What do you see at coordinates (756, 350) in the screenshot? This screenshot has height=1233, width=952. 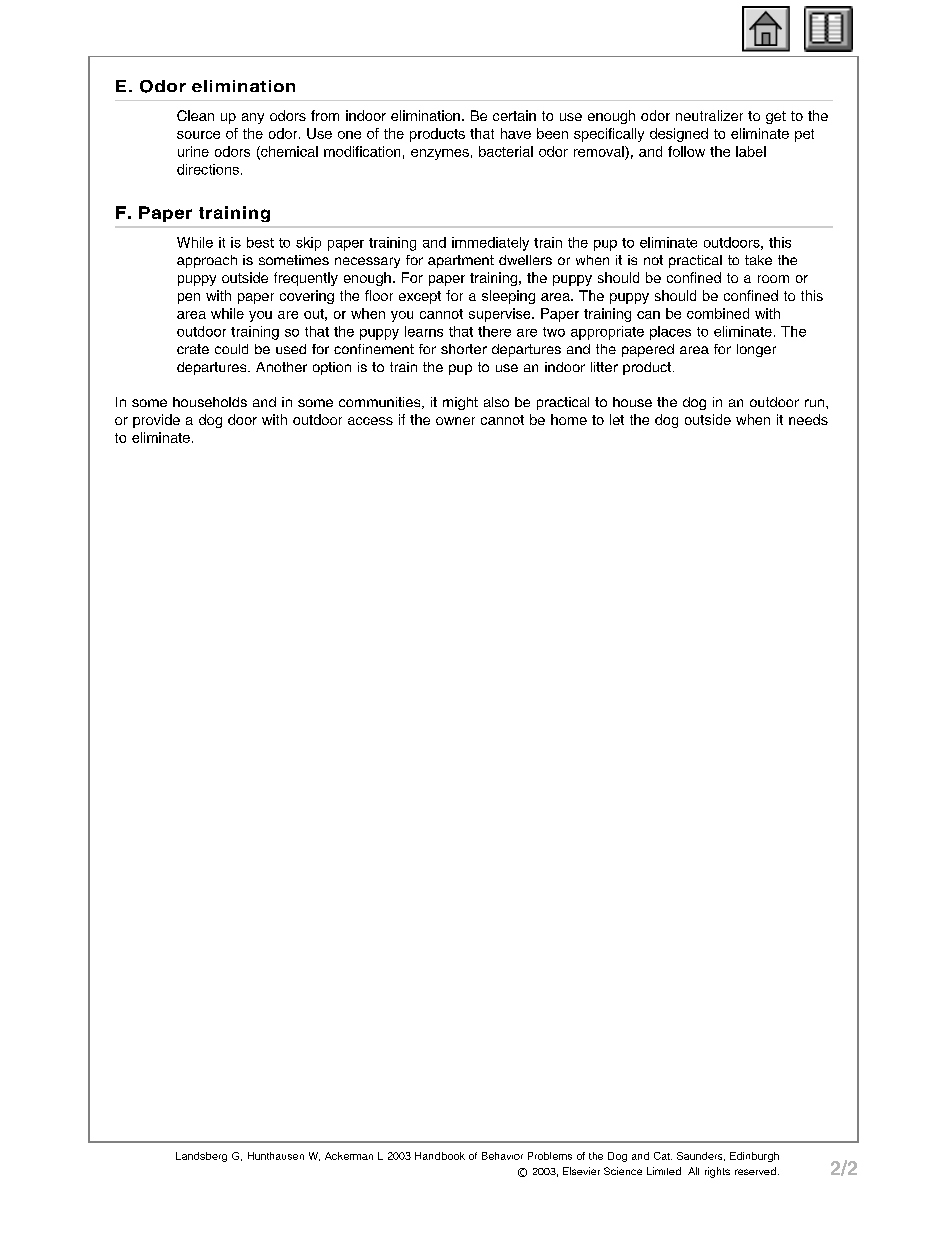 I see `longer` at bounding box center [756, 350].
